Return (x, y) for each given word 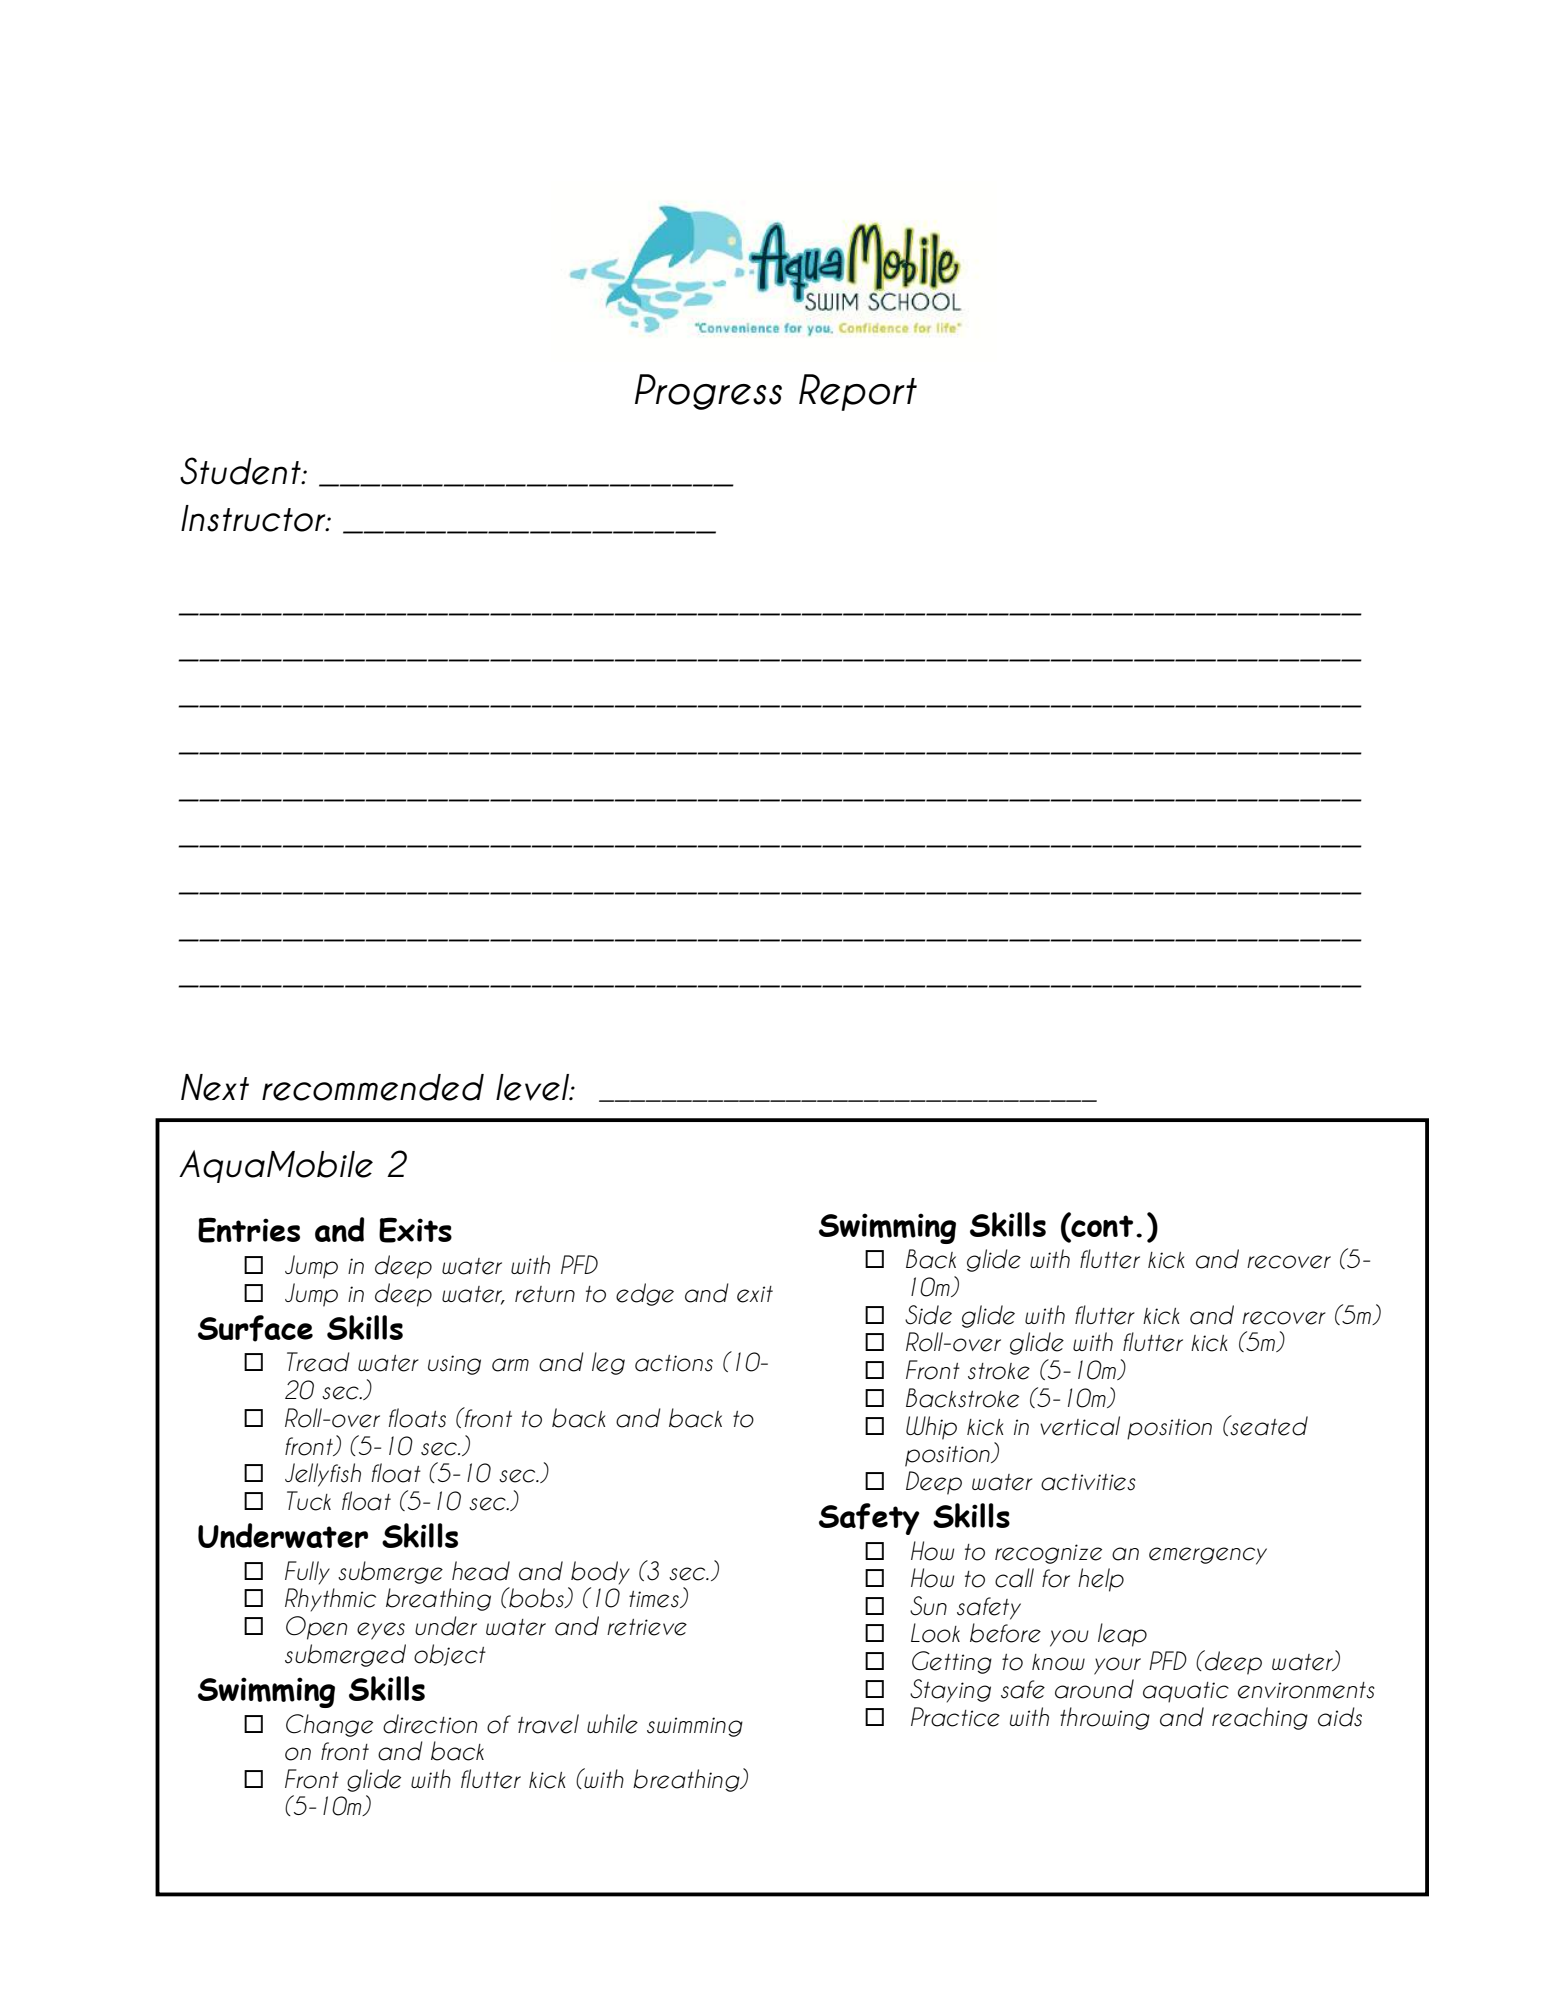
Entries (249, 1230)
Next (215, 1087)
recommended (373, 1087)
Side (928, 1315)
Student (241, 471)
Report (858, 392)
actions (674, 1363)
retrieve (647, 1627)
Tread (318, 1362)
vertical (1080, 1426)
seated (1268, 1425)
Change (329, 1725)
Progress (708, 392)
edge (645, 1294)
